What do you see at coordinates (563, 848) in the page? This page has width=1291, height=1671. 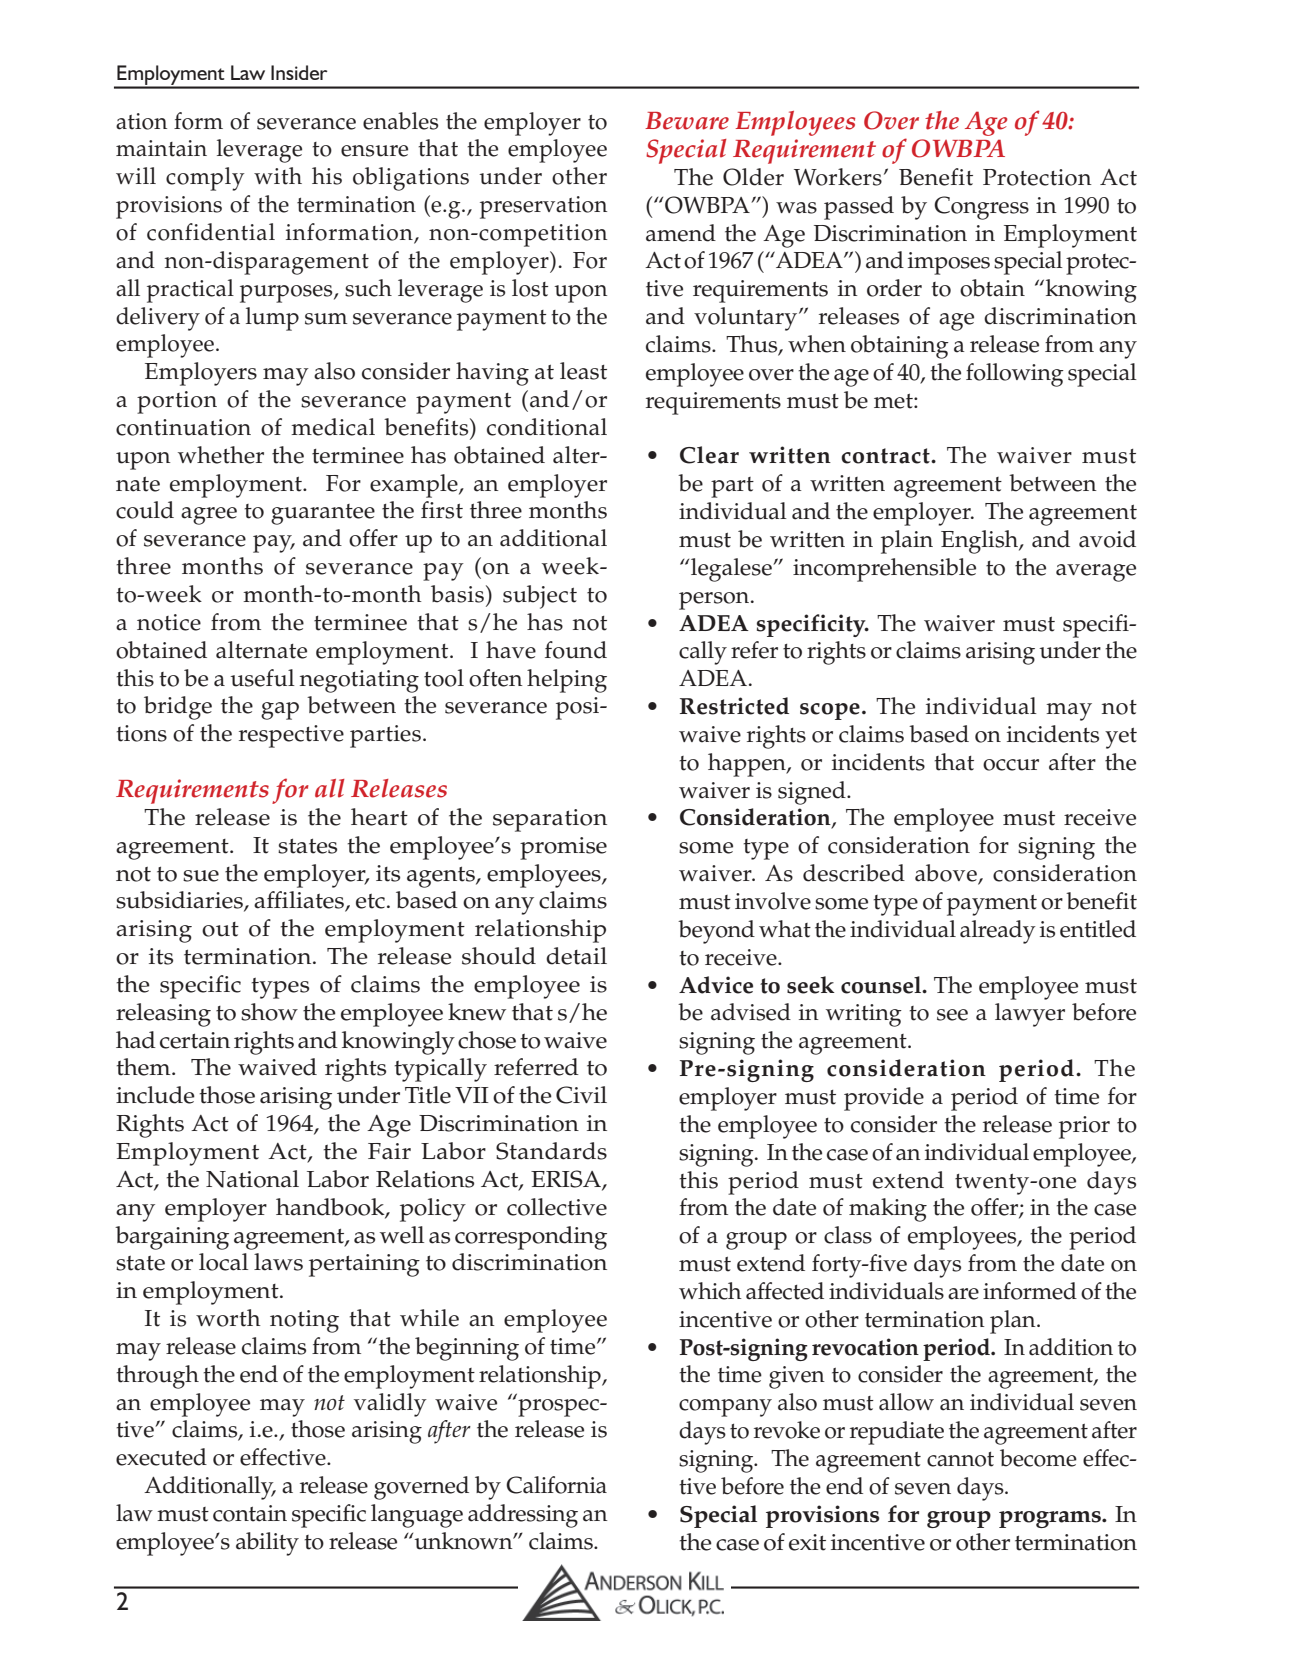 I see `promise` at bounding box center [563, 848].
